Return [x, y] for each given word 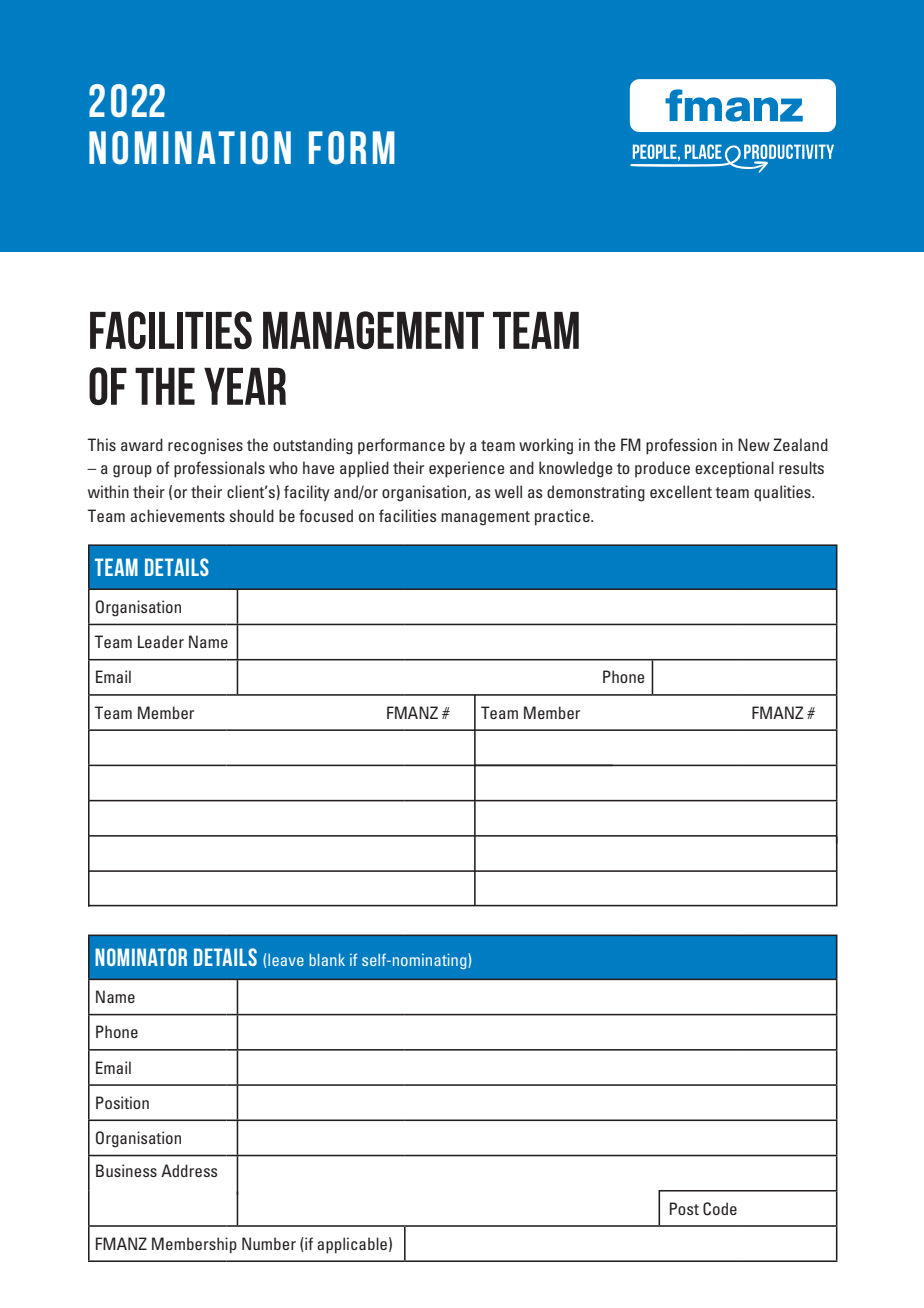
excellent [681, 491]
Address [189, 1170]
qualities [783, 493]
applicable [352, 1245]
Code [720, 1209]
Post [684, 1208]
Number [269, 1243]
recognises [205, 446]
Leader [161, 641]
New [754, 444]
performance [401, 446]
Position [122, 1102]
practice [563, 517]
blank [327, 959]
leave [286, 960]
